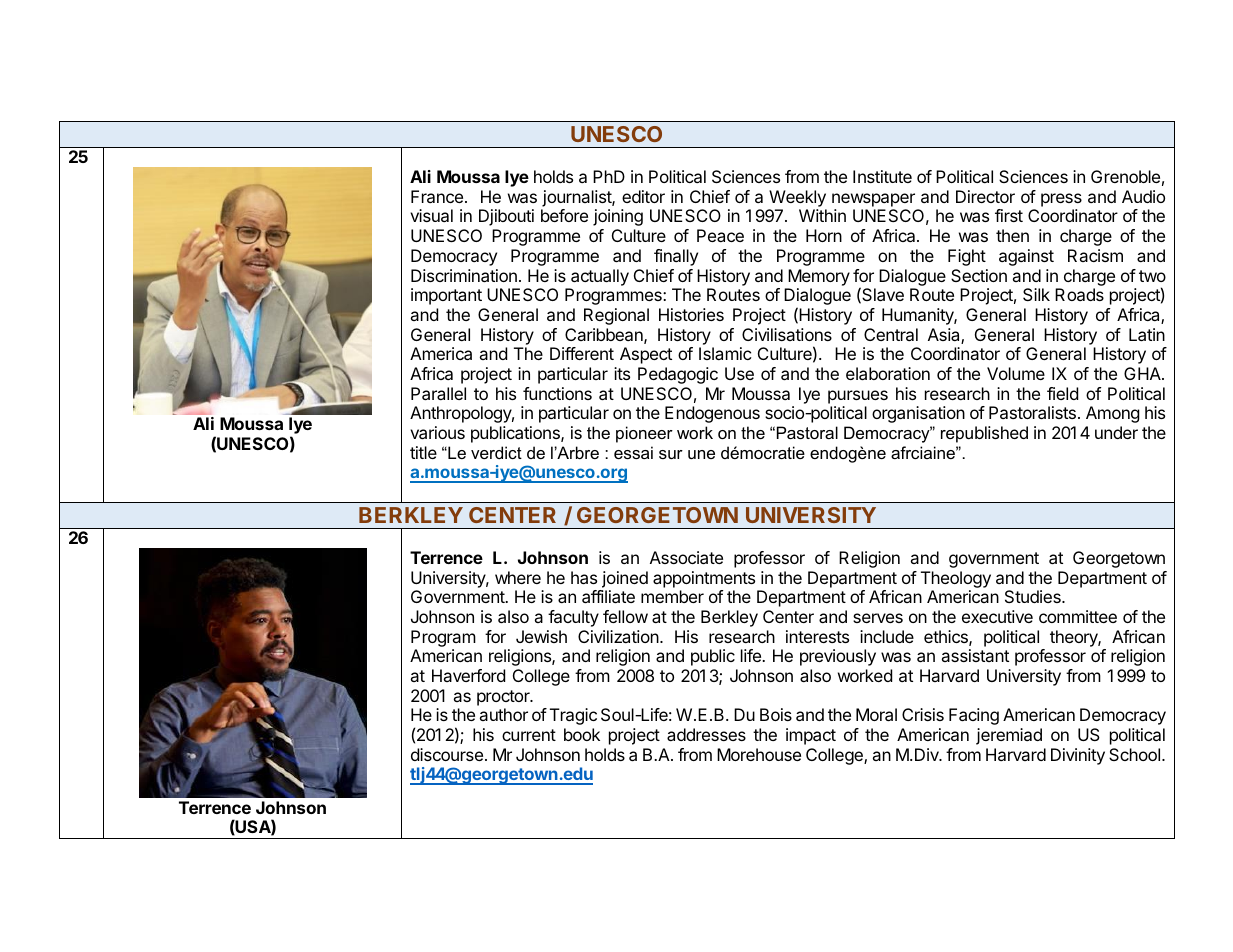 Image resolution: width=1233 pixels, height=952 pixels. Describe the element at coordinates (529, 735) in the screenshot. I see `current` at that location.
